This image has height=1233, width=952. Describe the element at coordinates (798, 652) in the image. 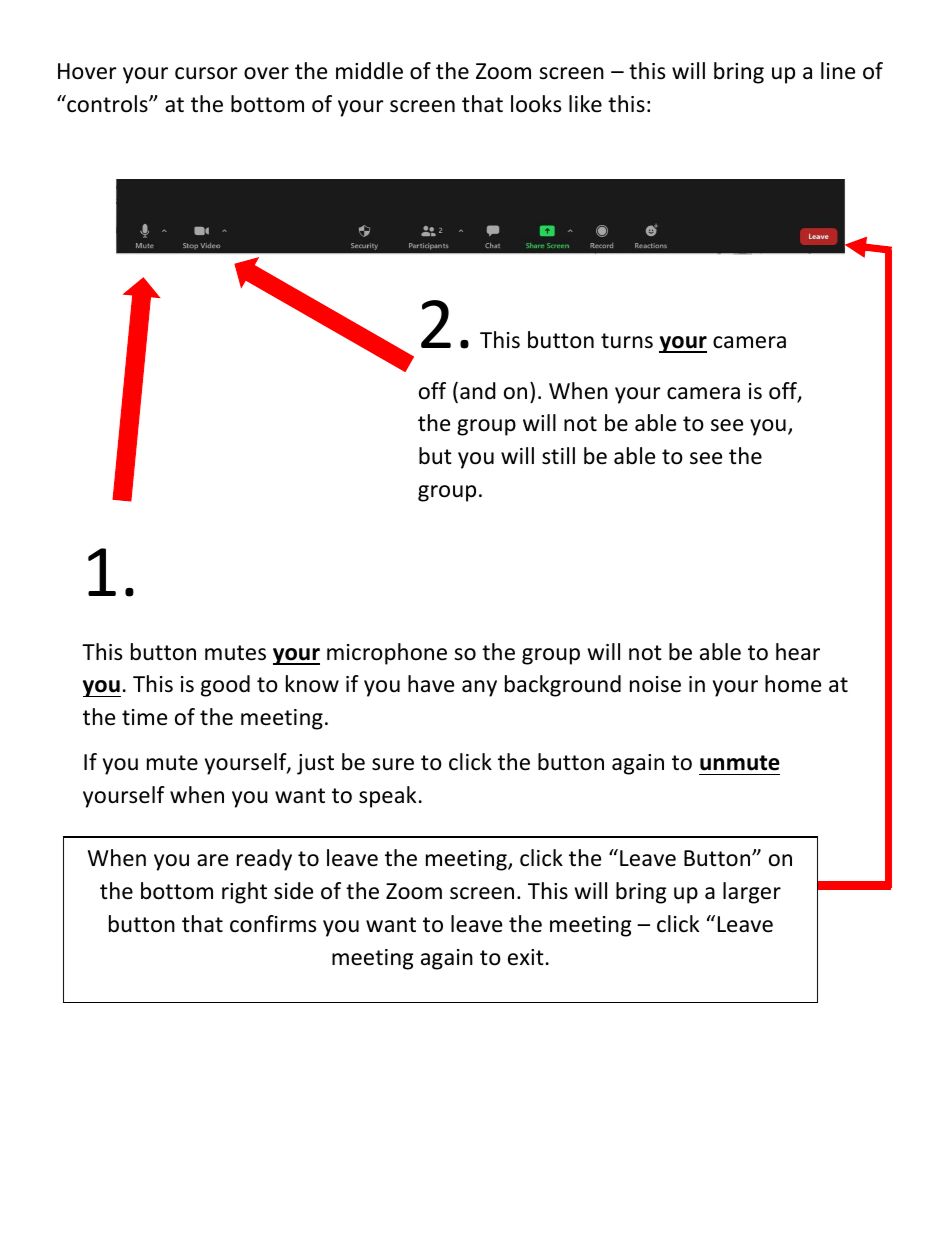

I see `hear` at that location.
